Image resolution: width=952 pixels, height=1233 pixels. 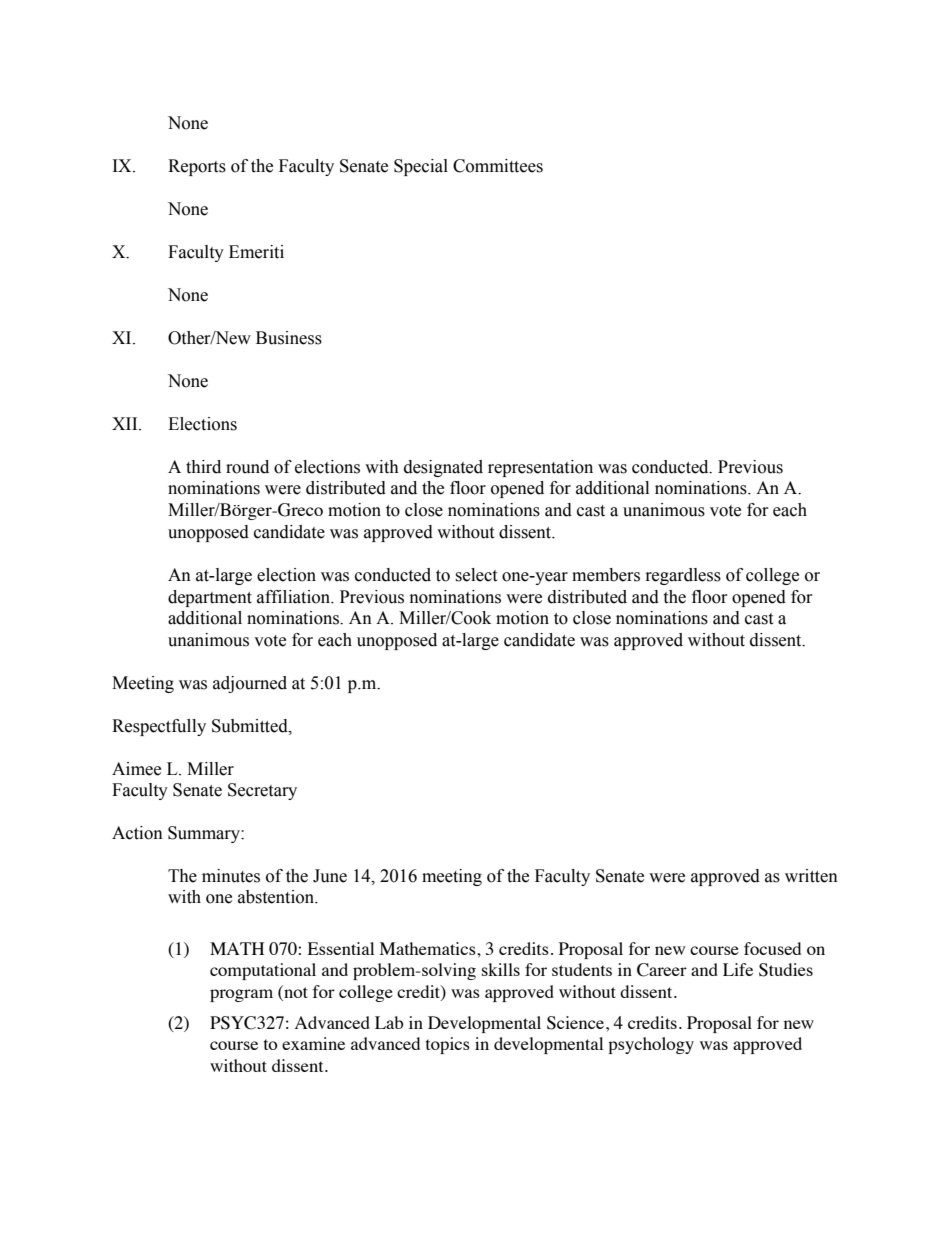 I want to click on Reports, so click(x=197, y=167).
